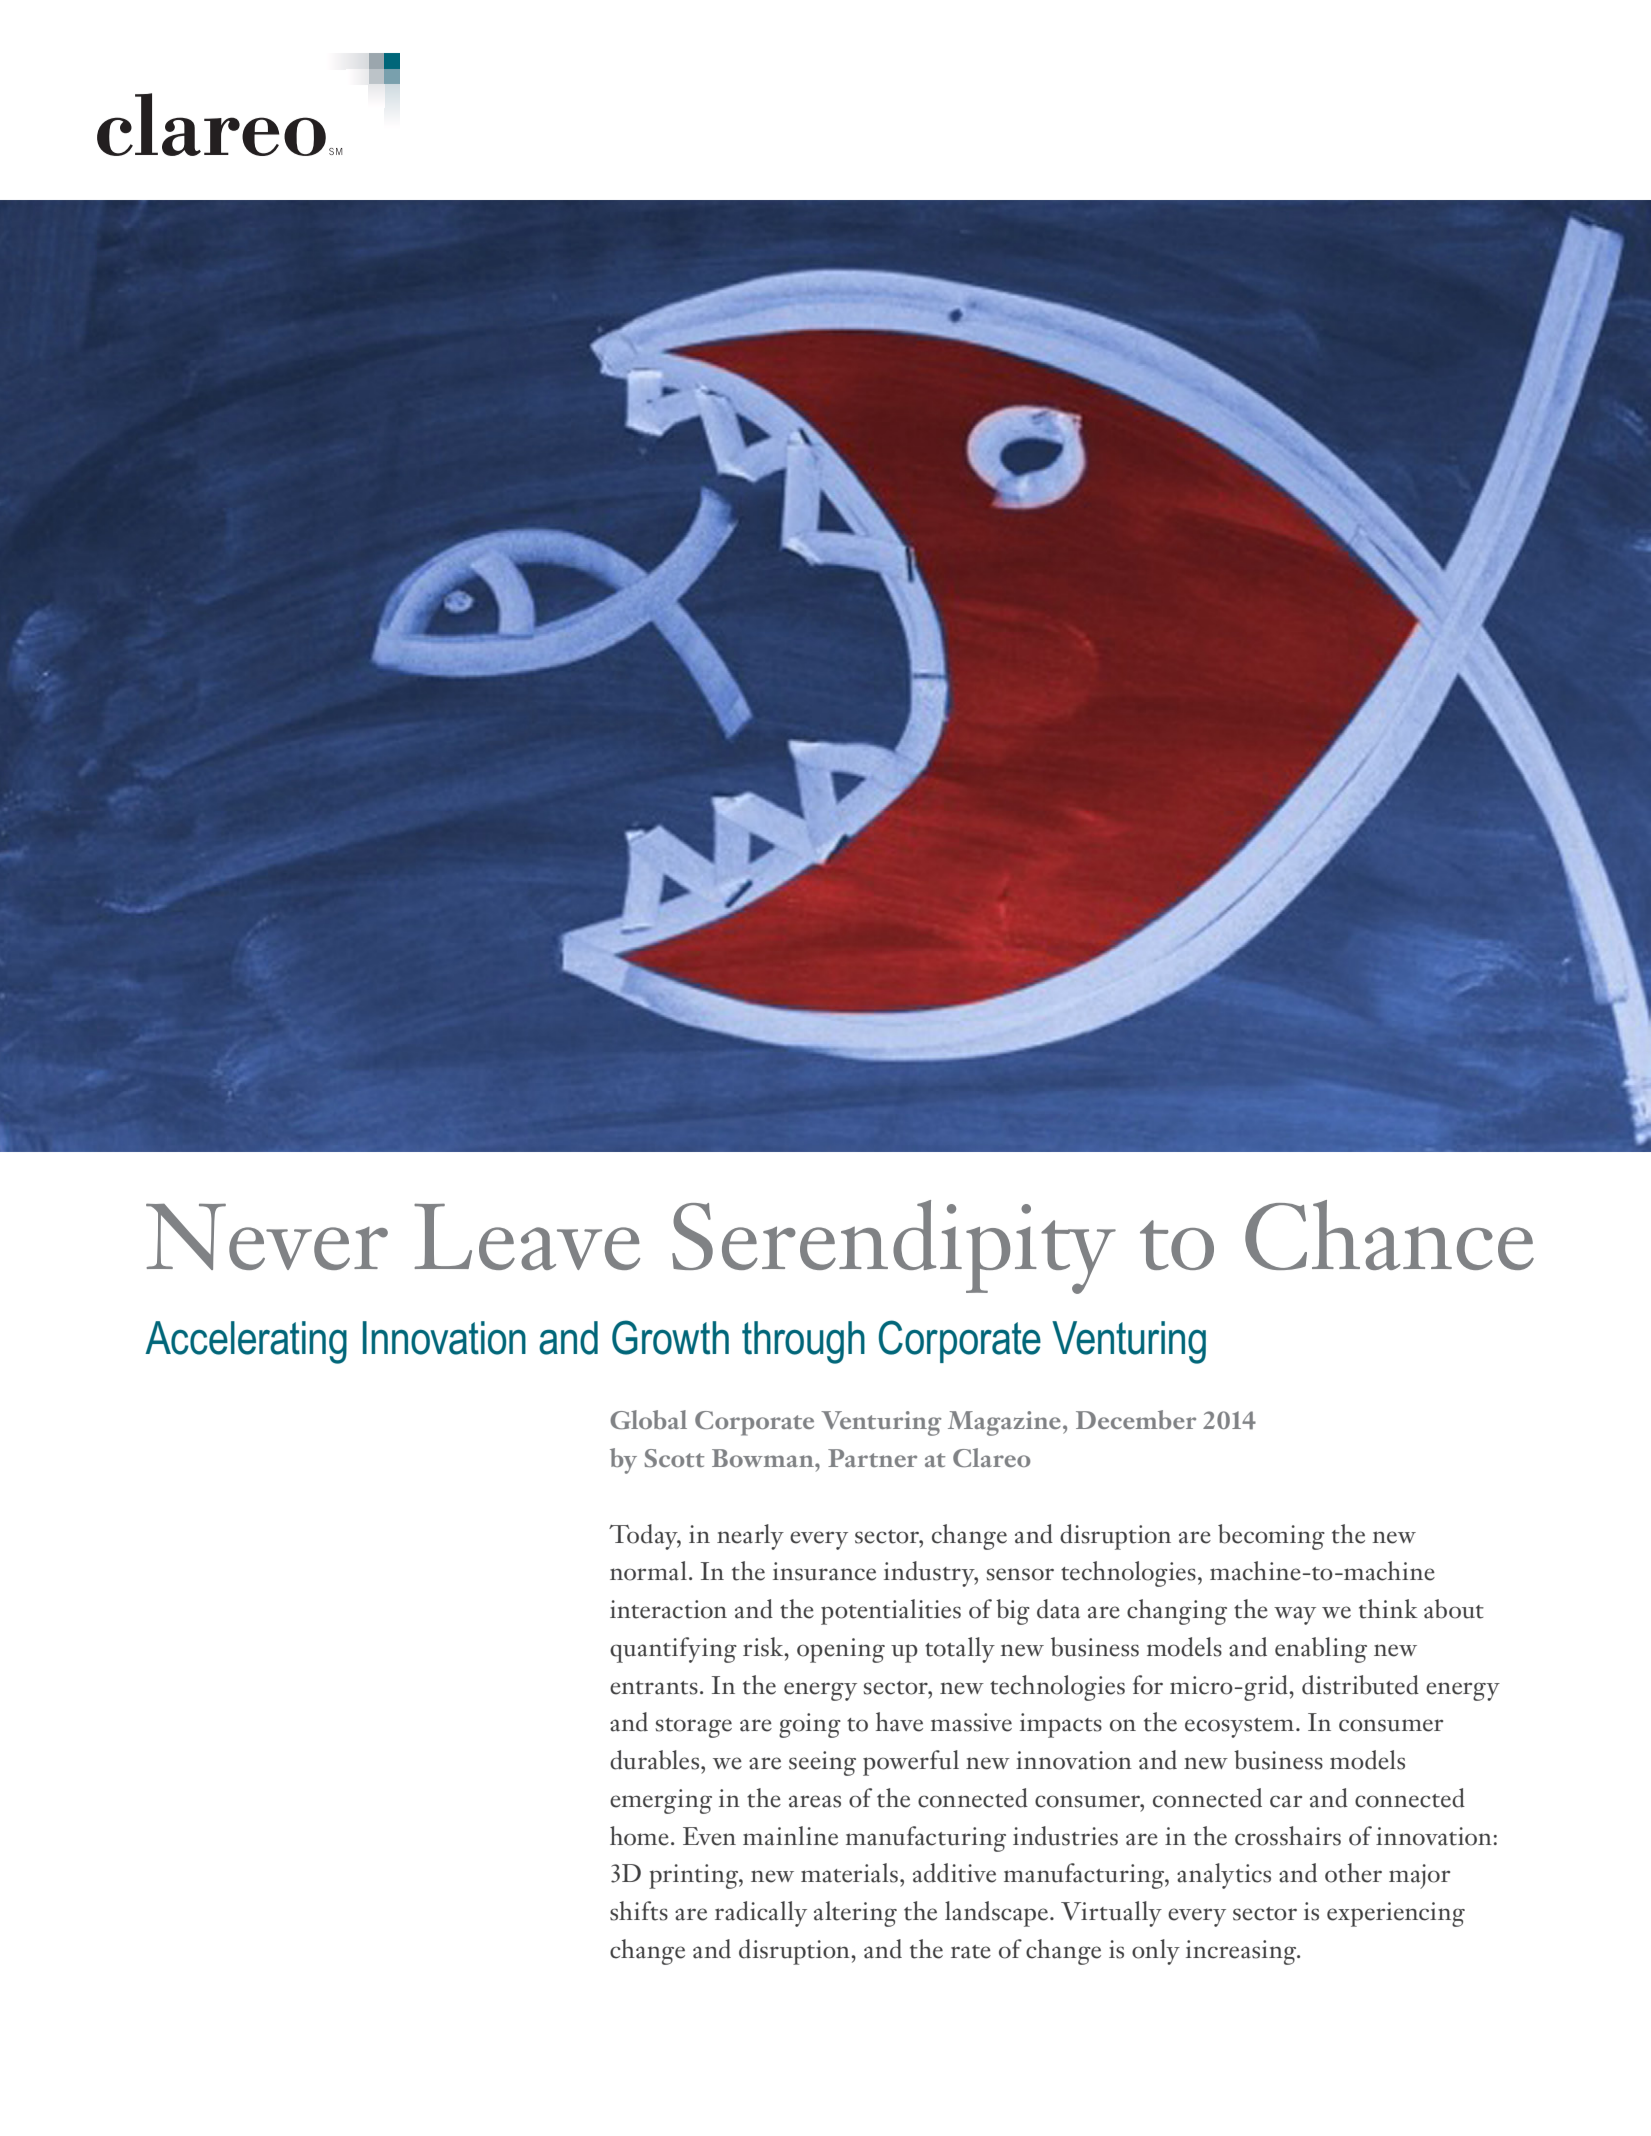 This page has height=2136, width=1651. I want to click on impacts, so click(1061, 1725).
